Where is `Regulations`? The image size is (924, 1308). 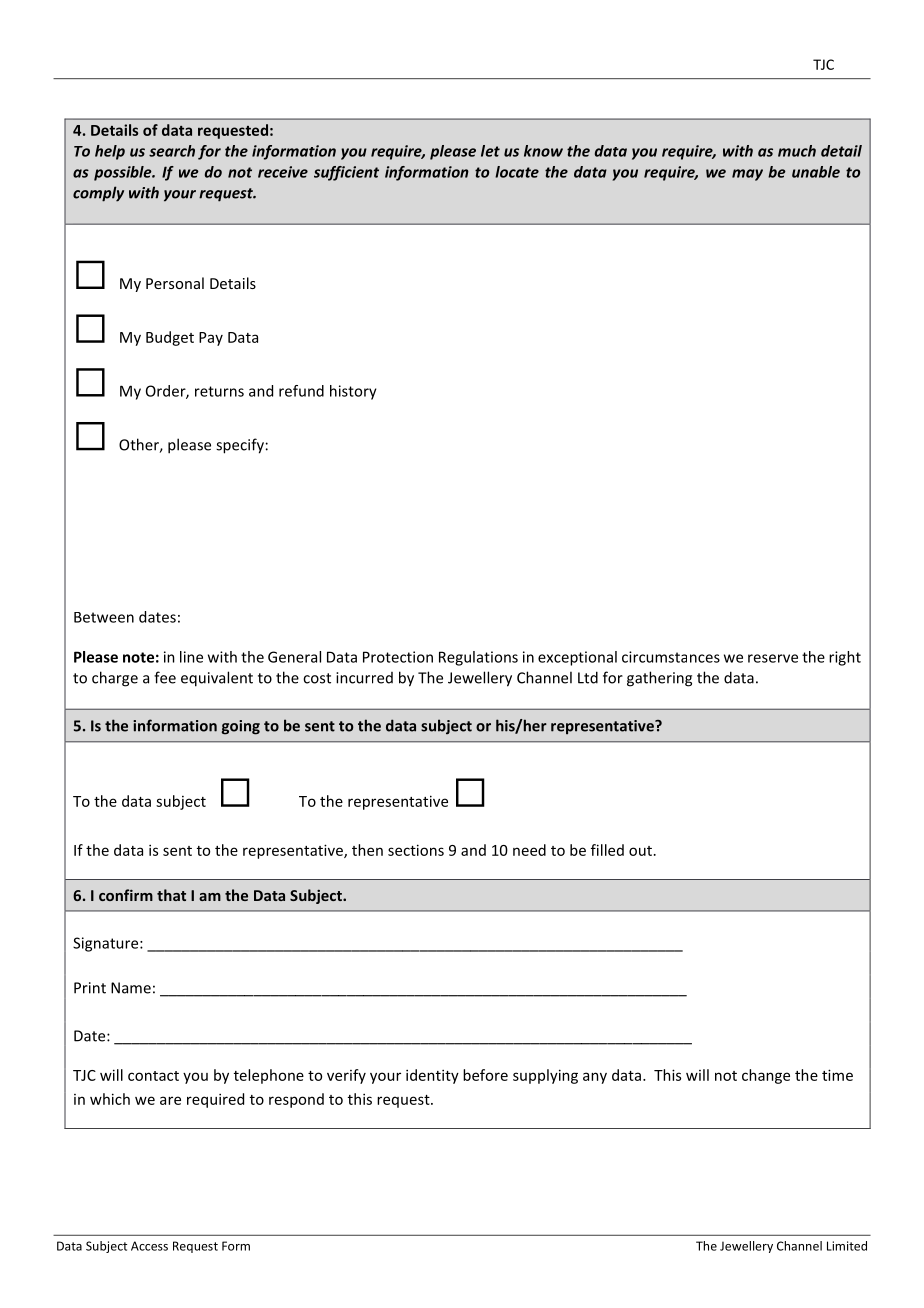
Regulations is located at coordinates (478, 658).
